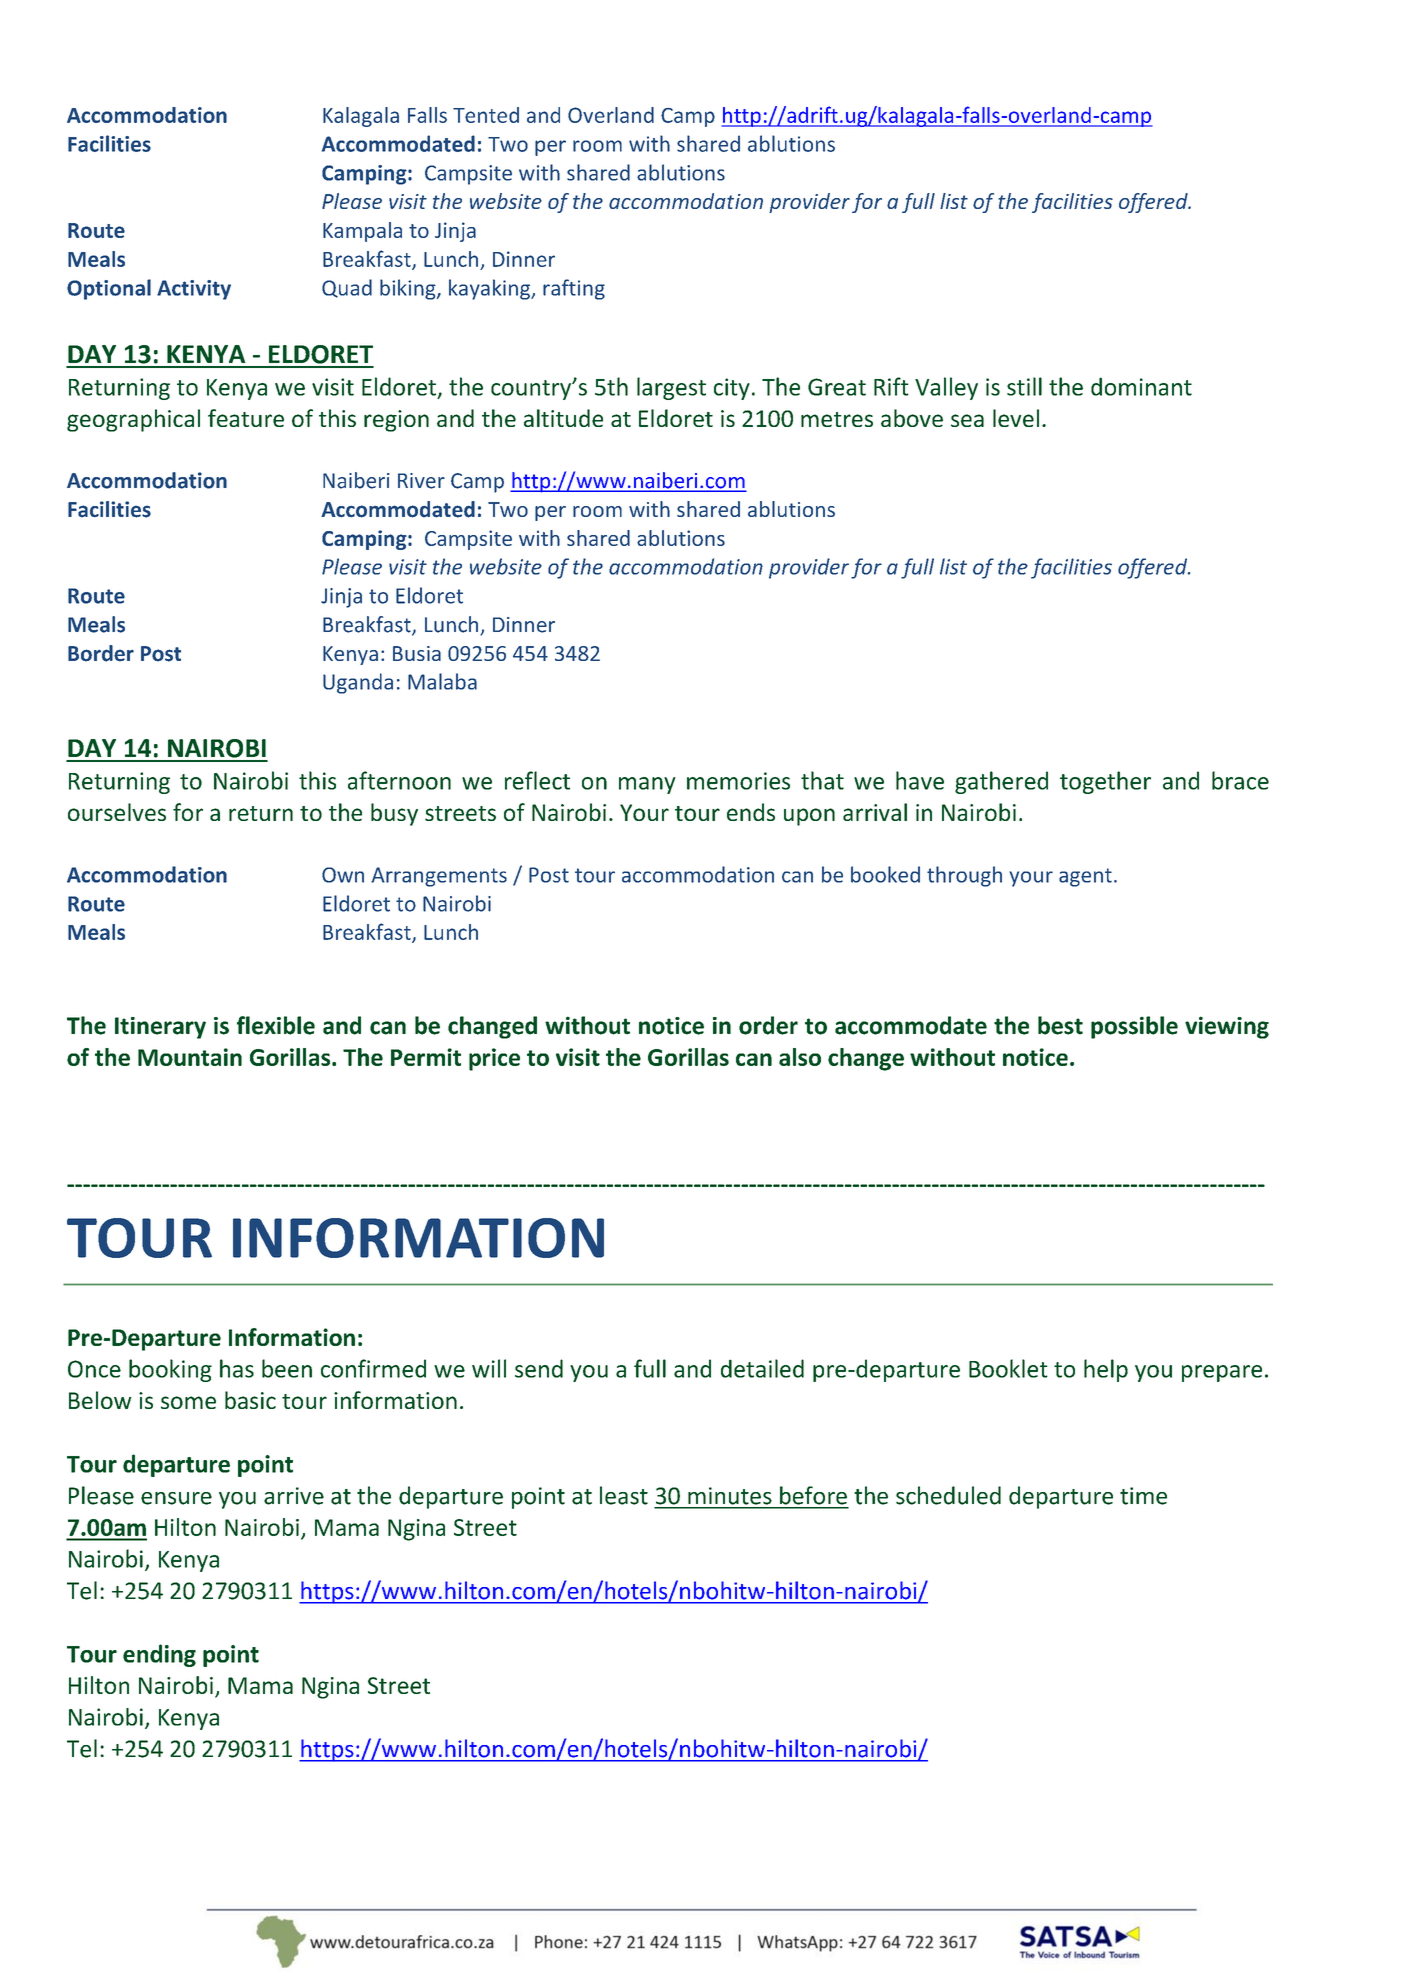 This screenshot has height=1984, width=1403. I want to click on Uganda, so click(358, 683).
